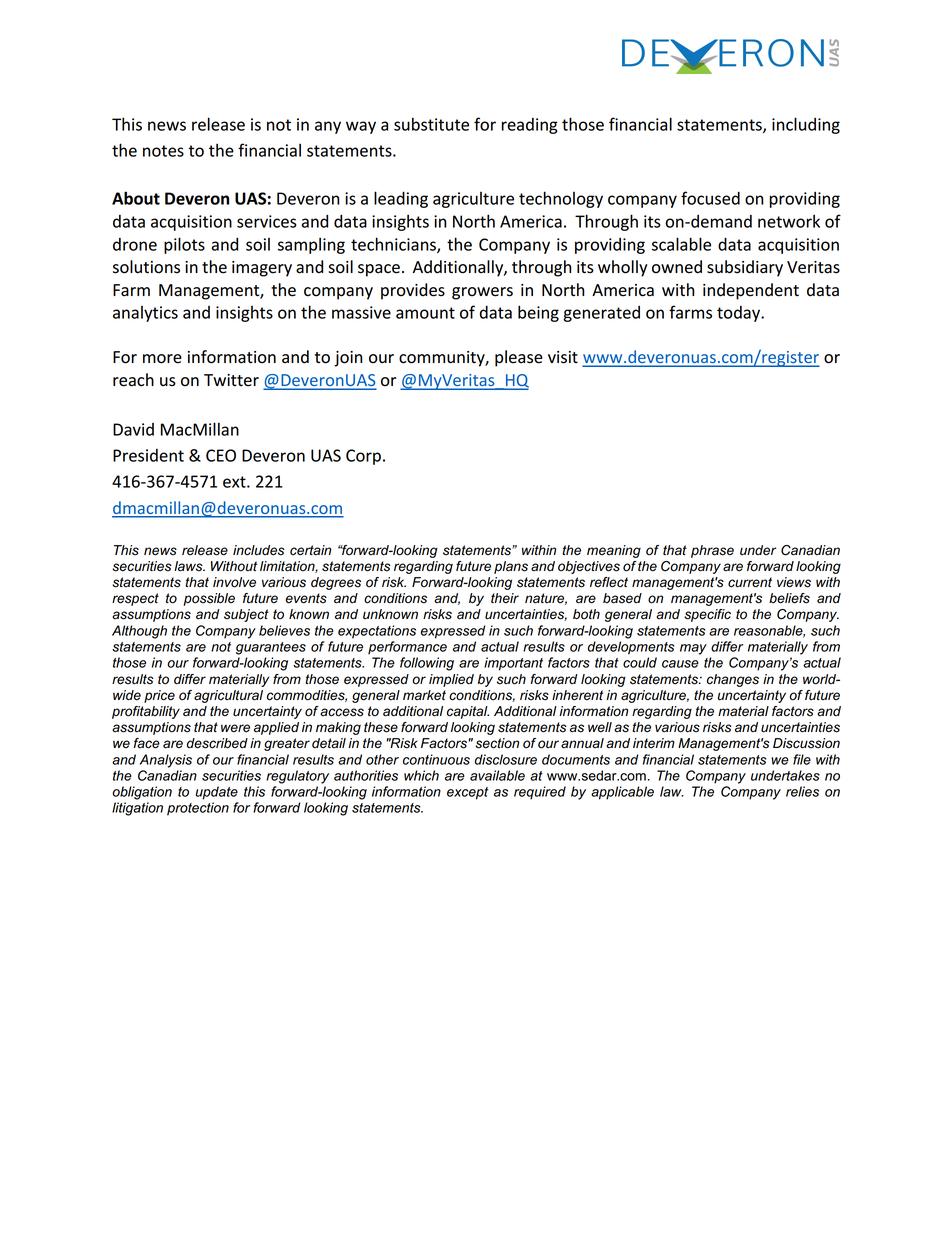 The height and width of the page is (1233, 952). I want to click on growers, so click(482, 293).
